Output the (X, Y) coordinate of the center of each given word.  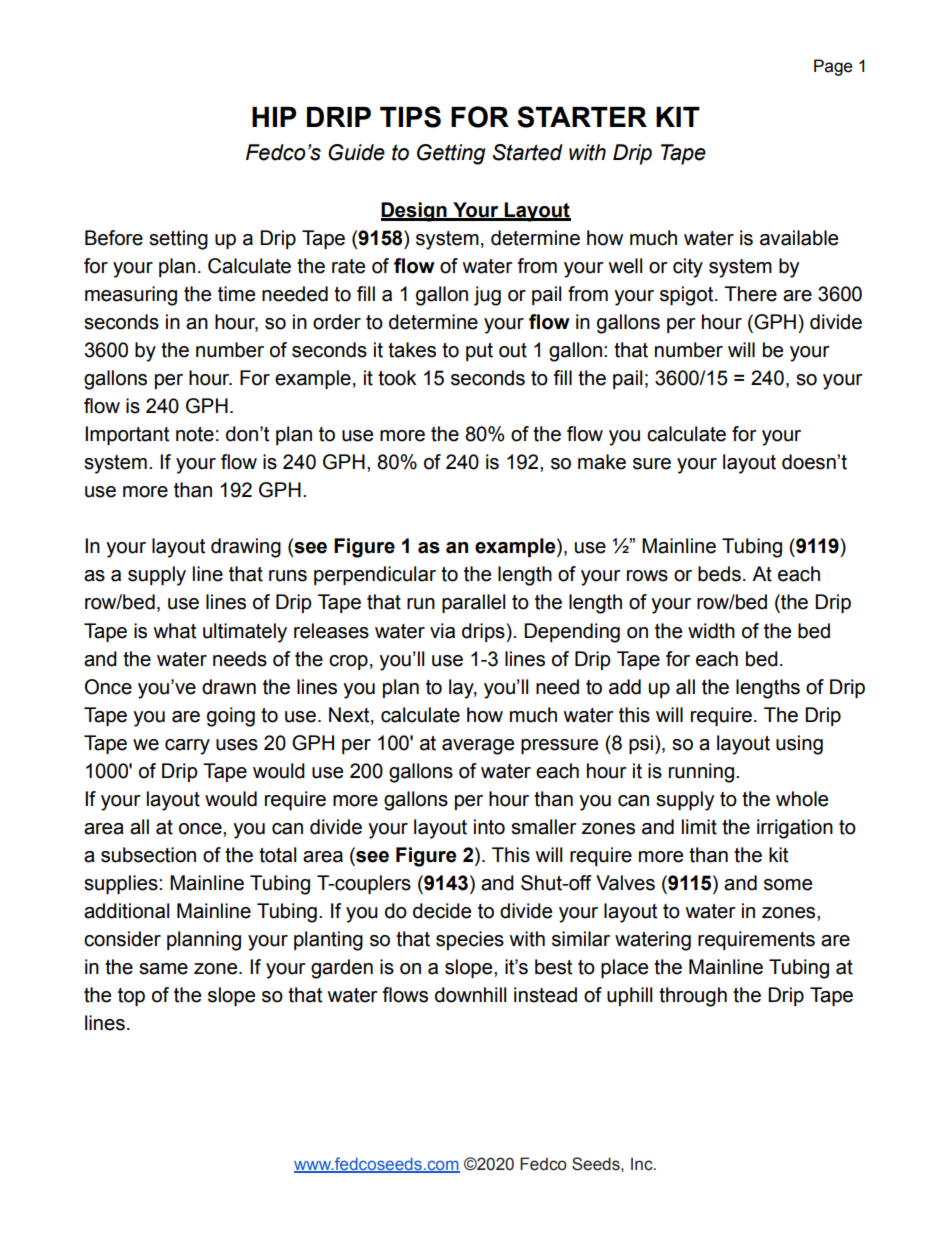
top (131, 997)
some (788, 885)
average (478, 747)
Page (833, 67)
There (750, 294)
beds (719, 574)
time (236, 294)
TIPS (410, 117)
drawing (246, 548)
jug (487, 296)
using (799, 745)
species (470, 940)
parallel (473, 603)
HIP (274, 117)
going (231, 717)
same (163, 969)
